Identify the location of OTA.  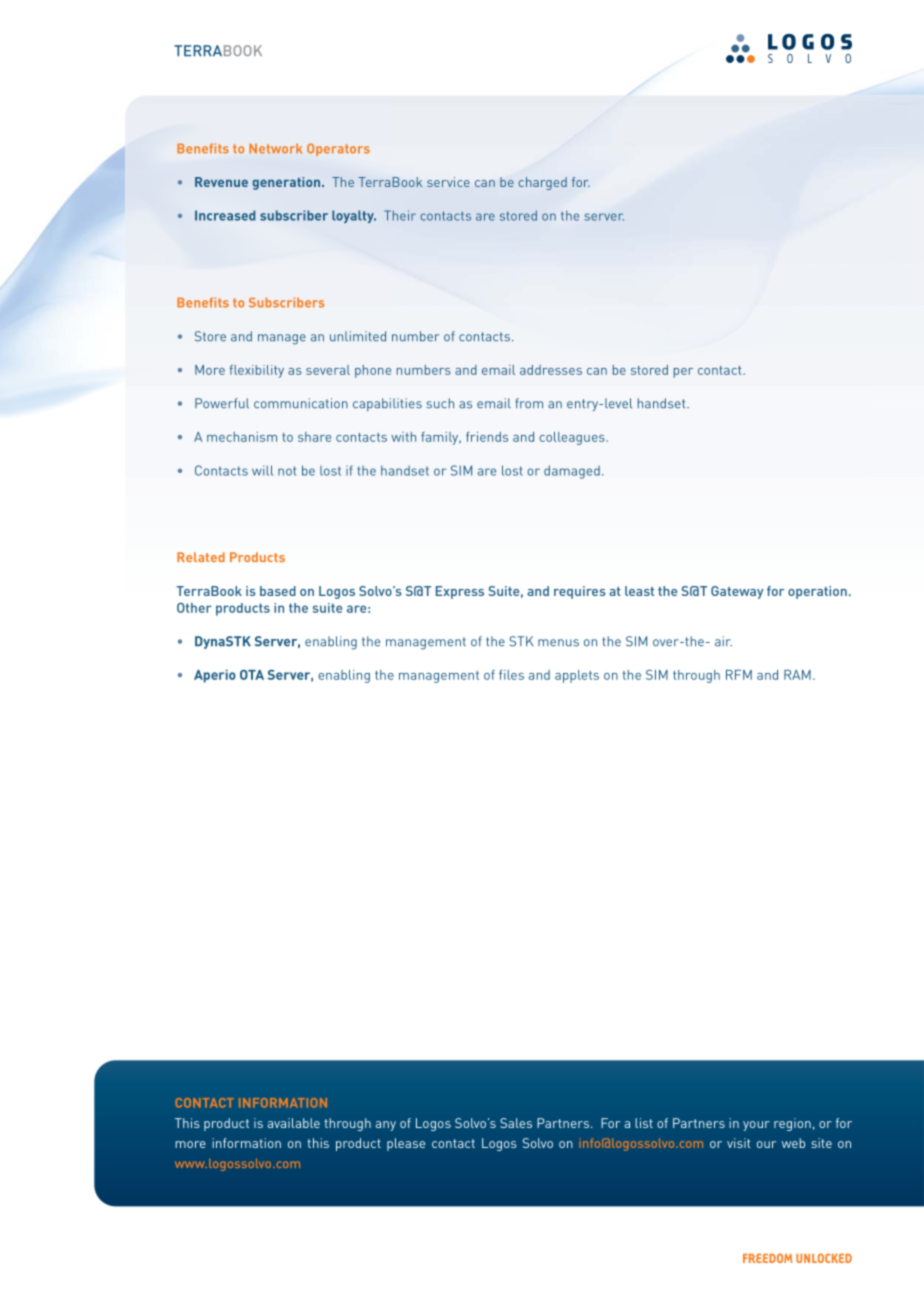
(252, 675).
